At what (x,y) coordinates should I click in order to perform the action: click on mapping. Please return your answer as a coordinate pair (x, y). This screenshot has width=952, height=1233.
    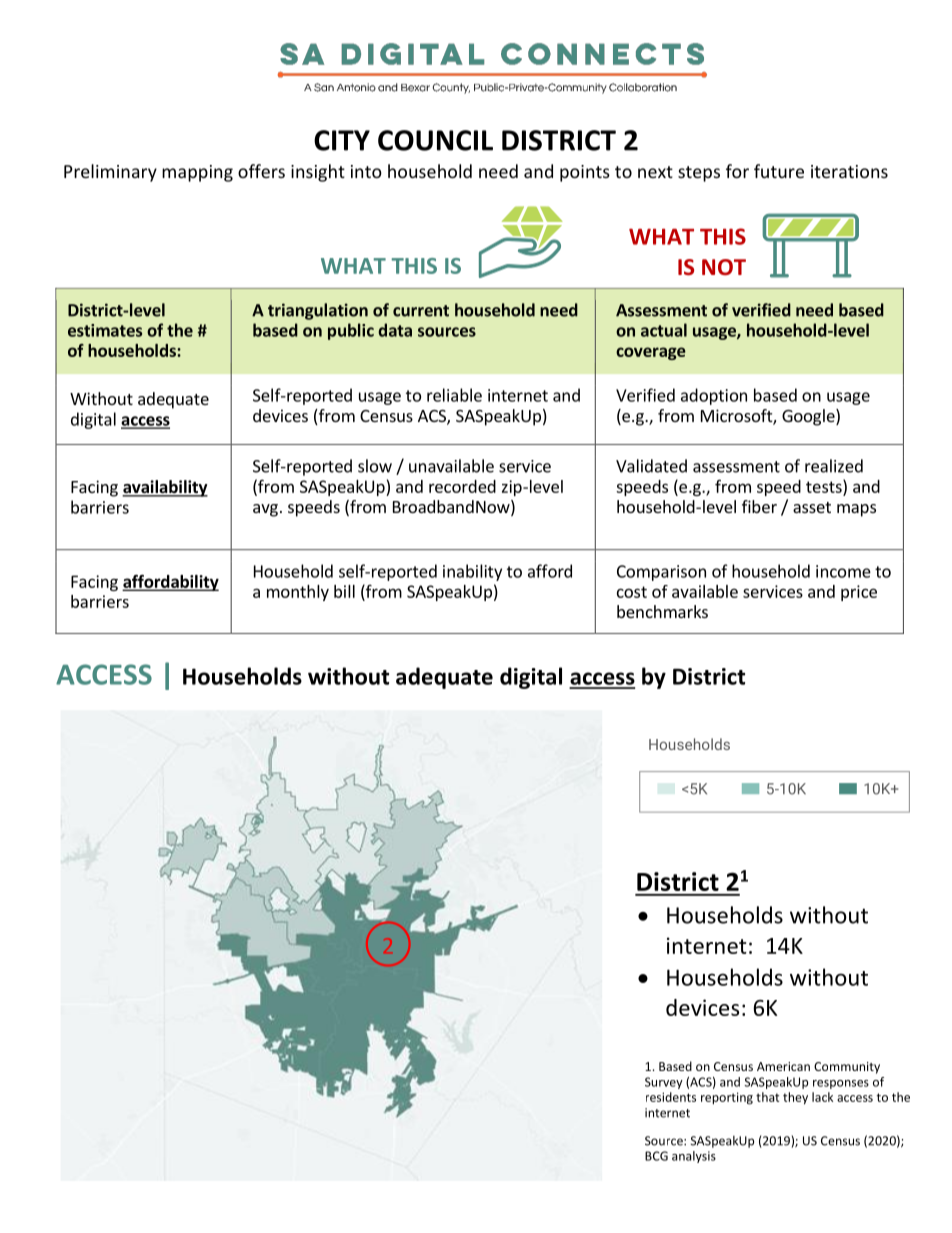
    Looking at the image, I should click on (197, 173).
